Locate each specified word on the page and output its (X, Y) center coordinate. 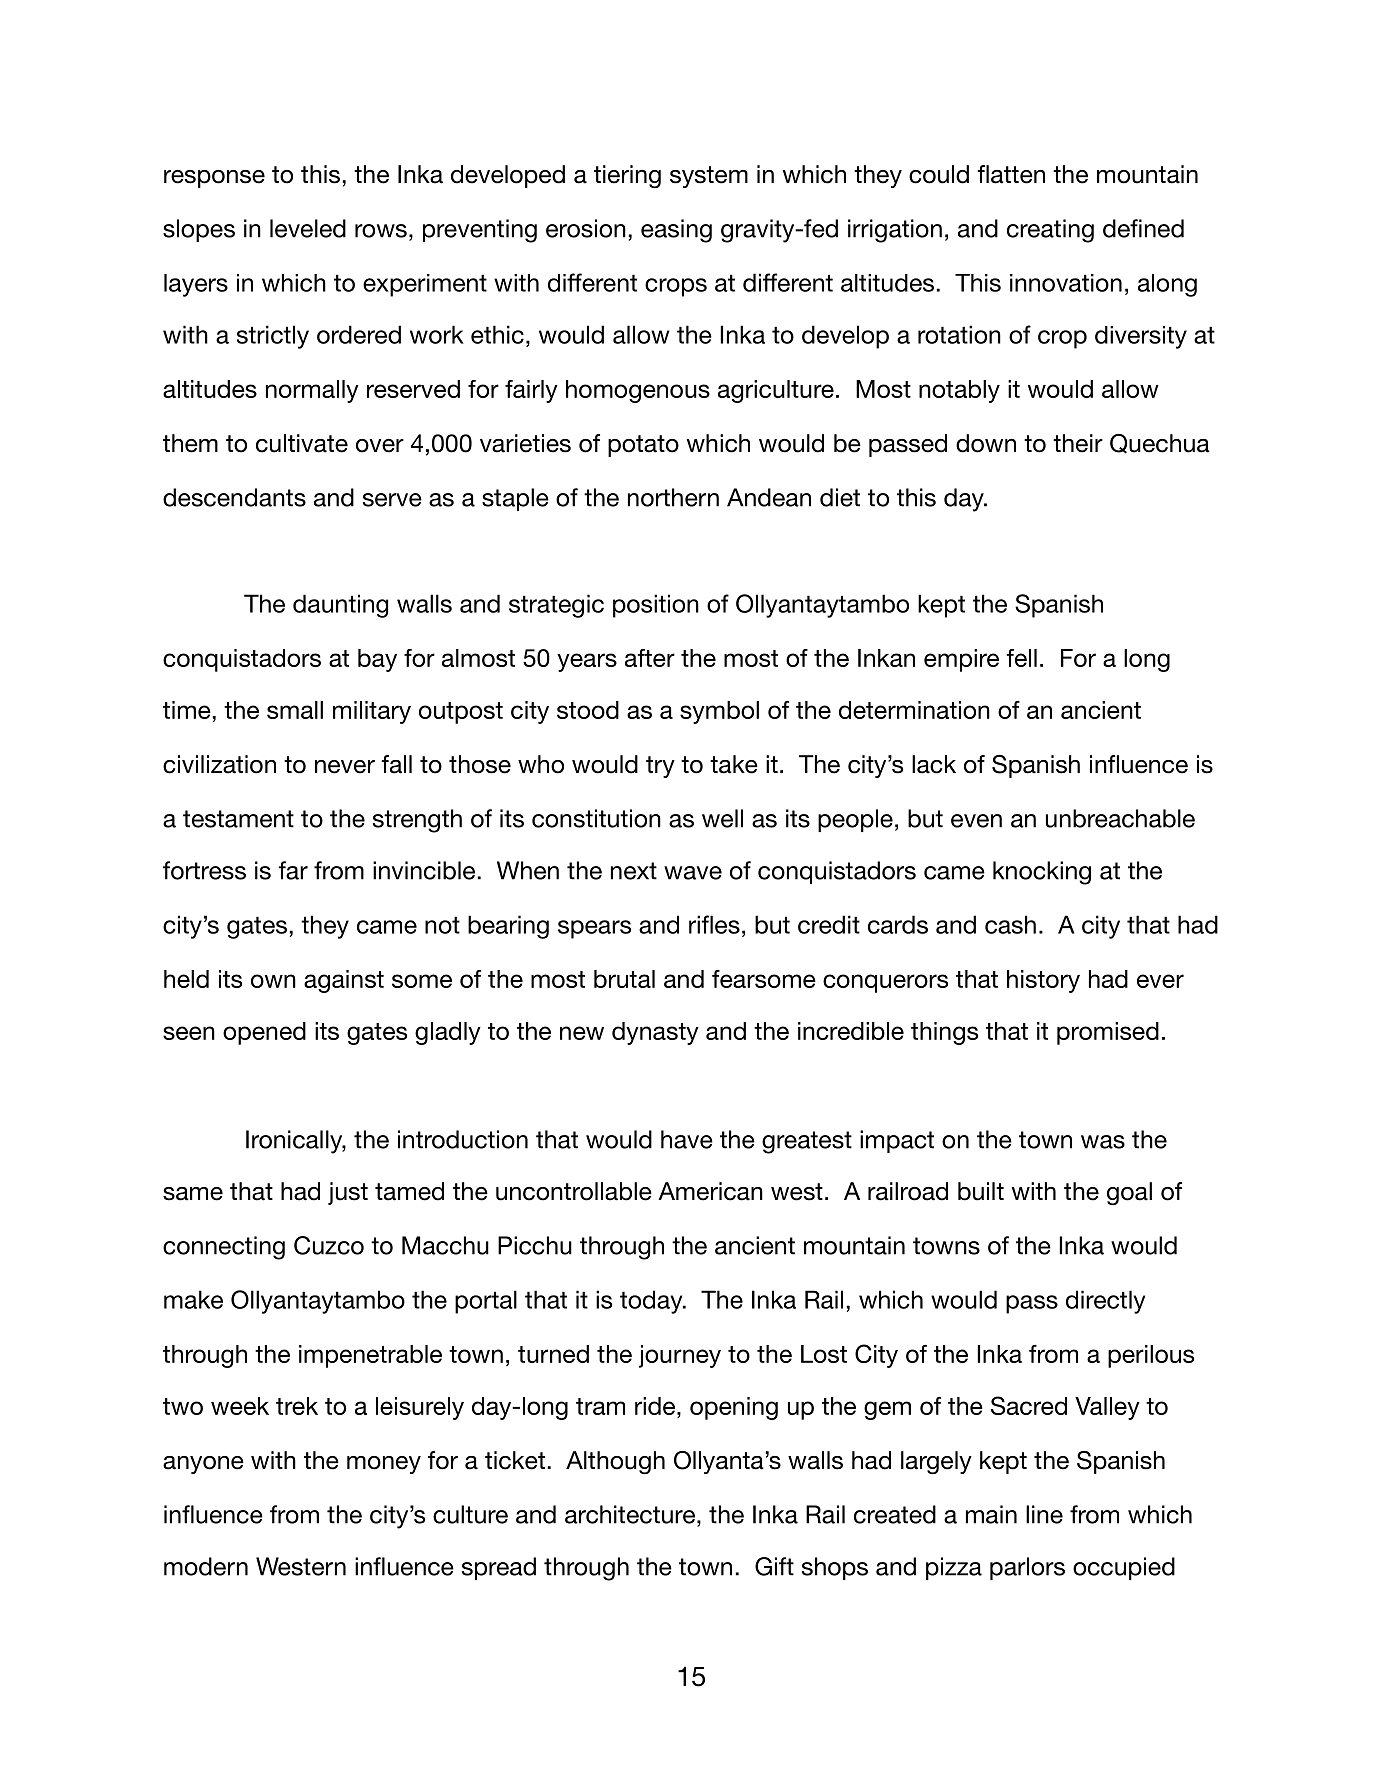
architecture (630, 1514)
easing (676, 231)
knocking (1042, 873)
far (293, 870)
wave (693, 873)
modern (206, 1566)
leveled (308, 228)
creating (1050, 231)
